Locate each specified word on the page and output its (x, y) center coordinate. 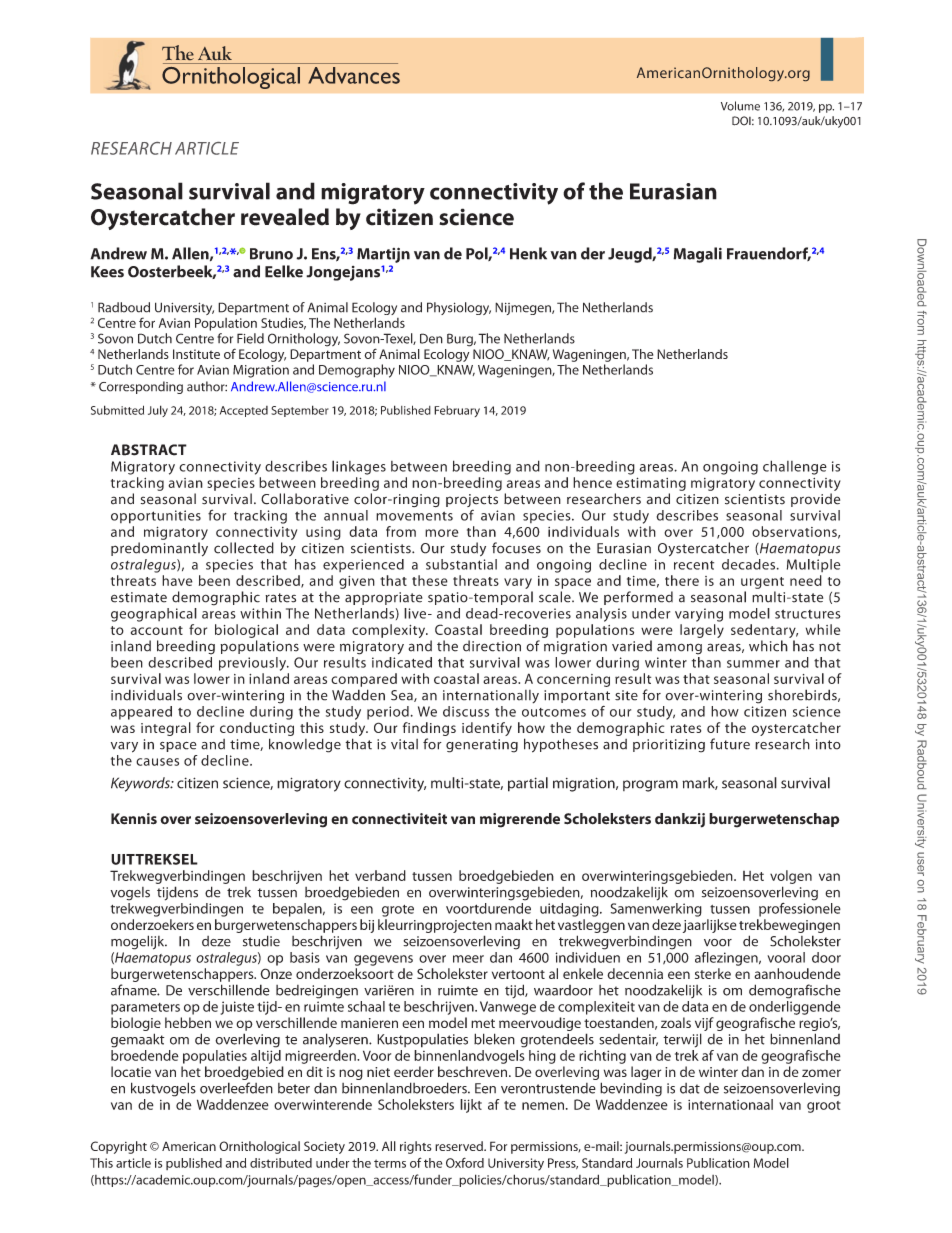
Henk (528, 253)
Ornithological (259, 1147)
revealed (285, 217)
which (768, 646)
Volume (740, 106)
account (157, 630)
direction (492, 646)
